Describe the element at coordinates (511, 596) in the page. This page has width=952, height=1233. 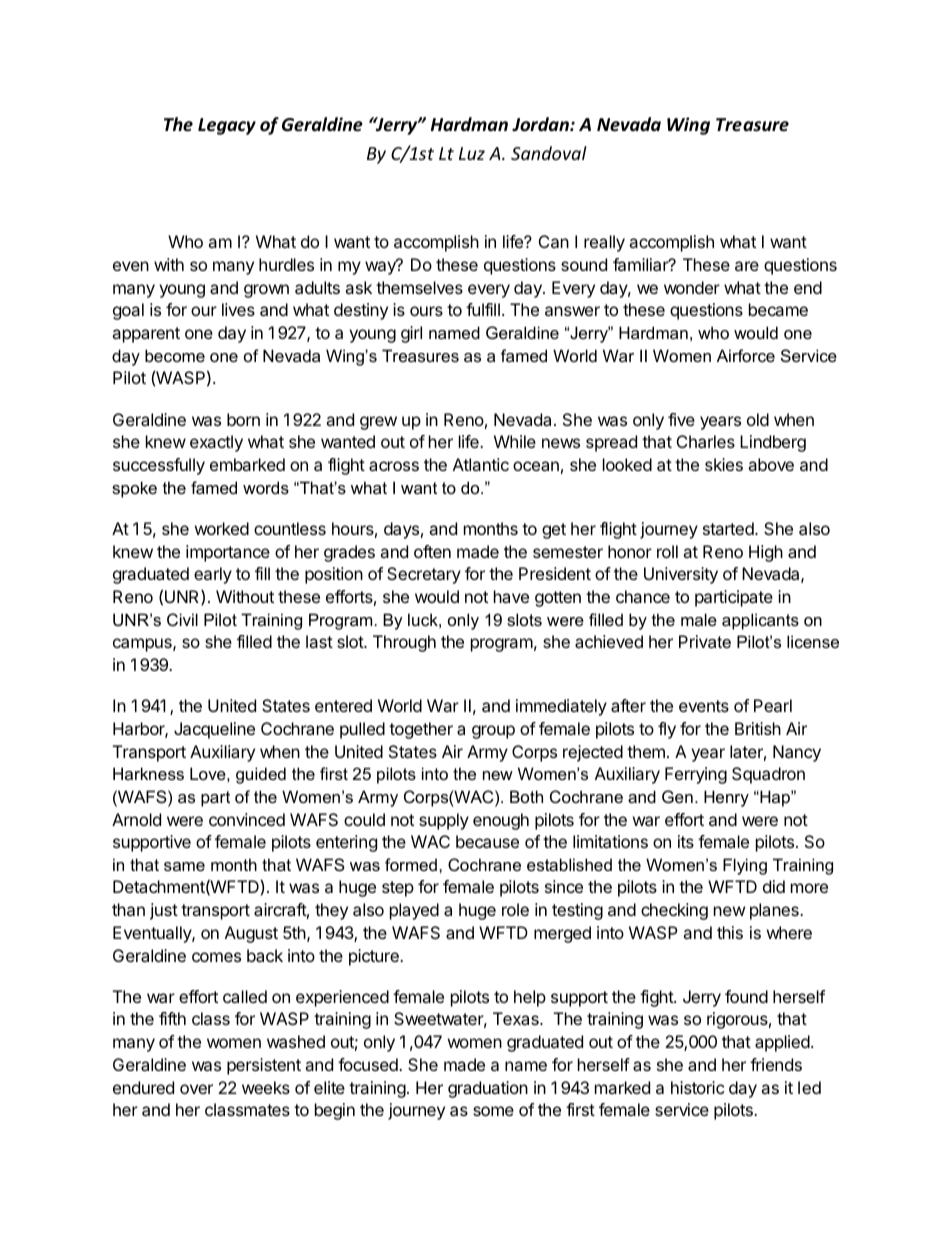
I see `have` at that location.
